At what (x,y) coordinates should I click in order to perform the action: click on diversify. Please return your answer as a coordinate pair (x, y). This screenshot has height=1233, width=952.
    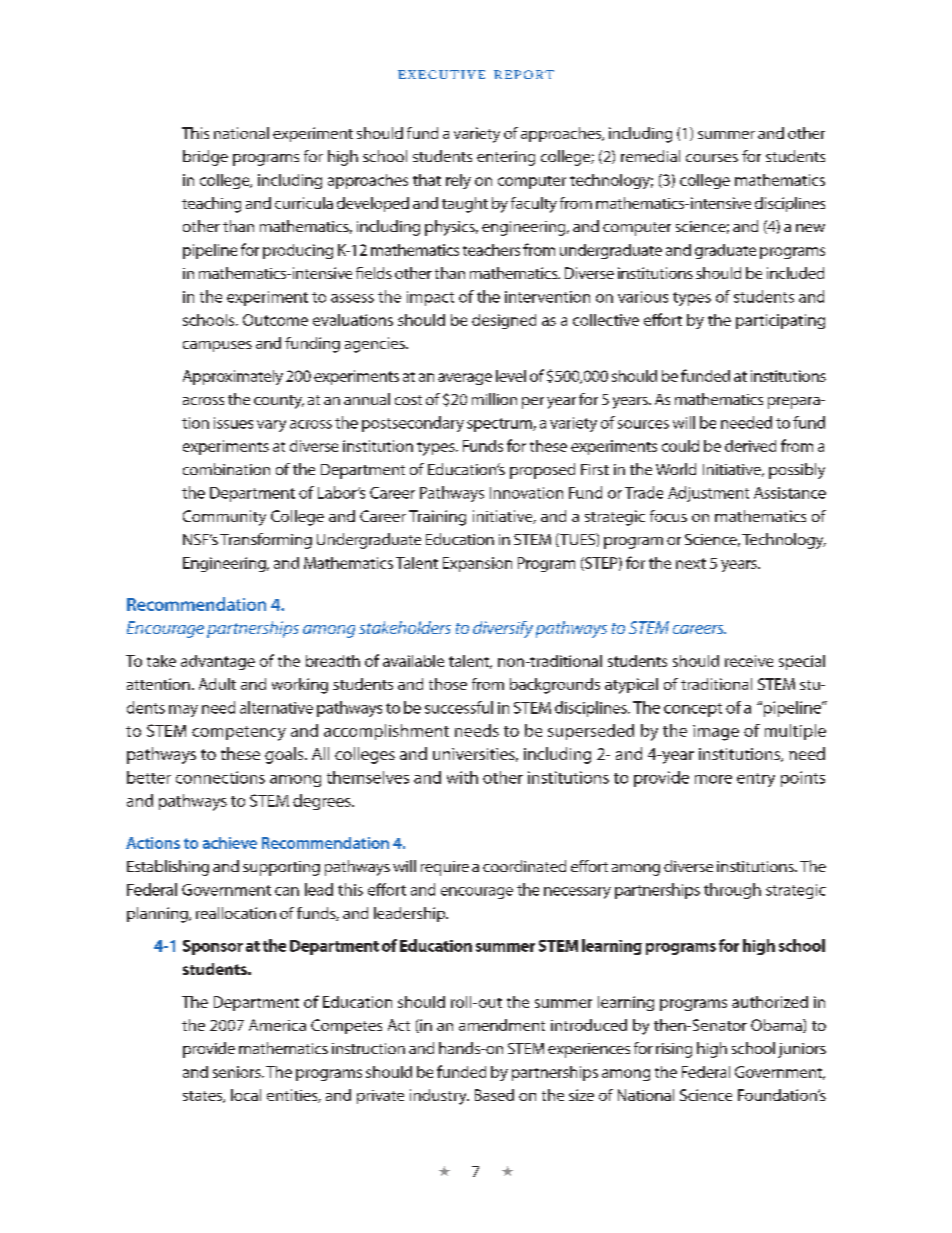
    Looking at the image, I should click on (503, 629).
